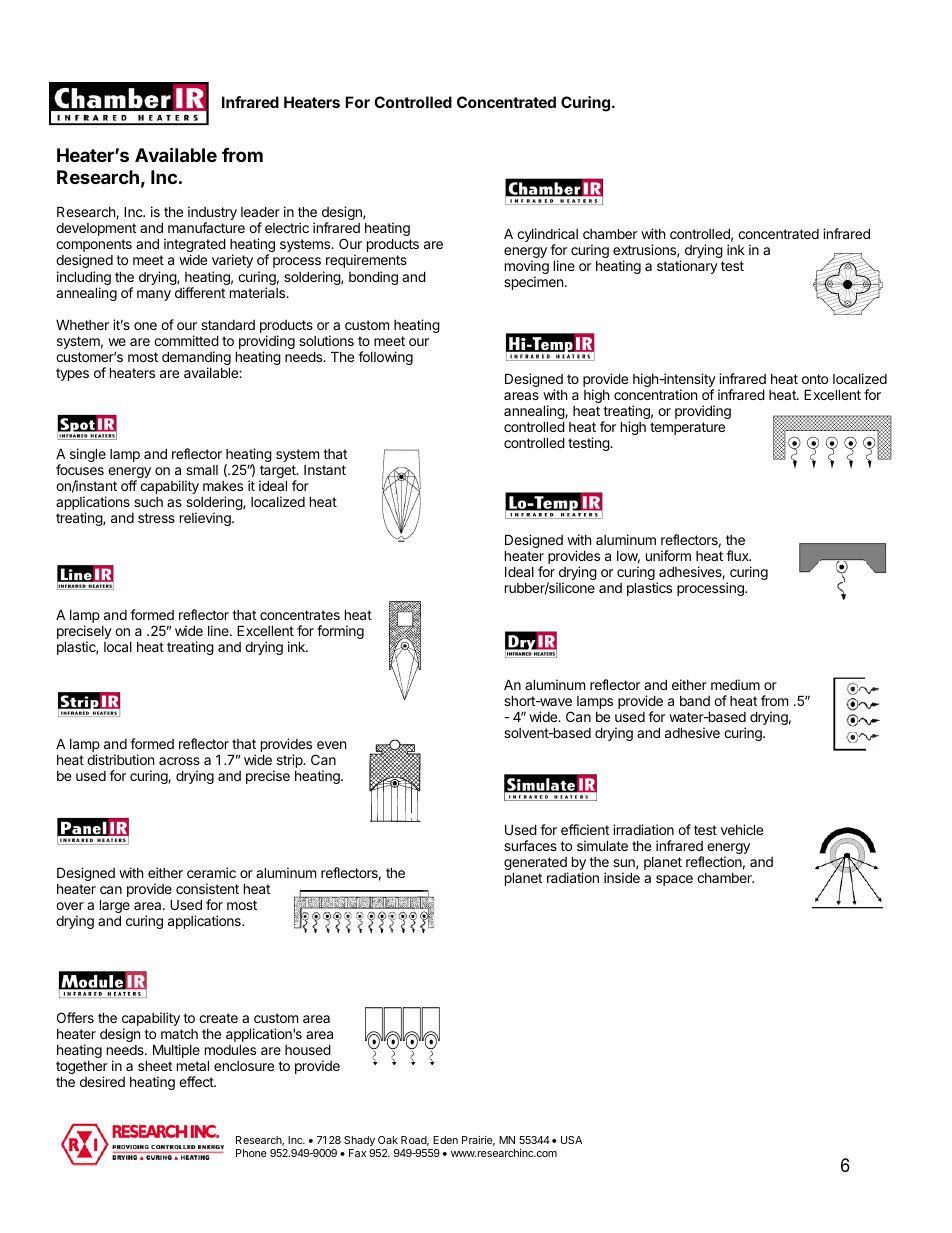 This document has height=1233, width=952. Describe the element at coordinates (207, 888) in the document. I see `consistent` at that location.
